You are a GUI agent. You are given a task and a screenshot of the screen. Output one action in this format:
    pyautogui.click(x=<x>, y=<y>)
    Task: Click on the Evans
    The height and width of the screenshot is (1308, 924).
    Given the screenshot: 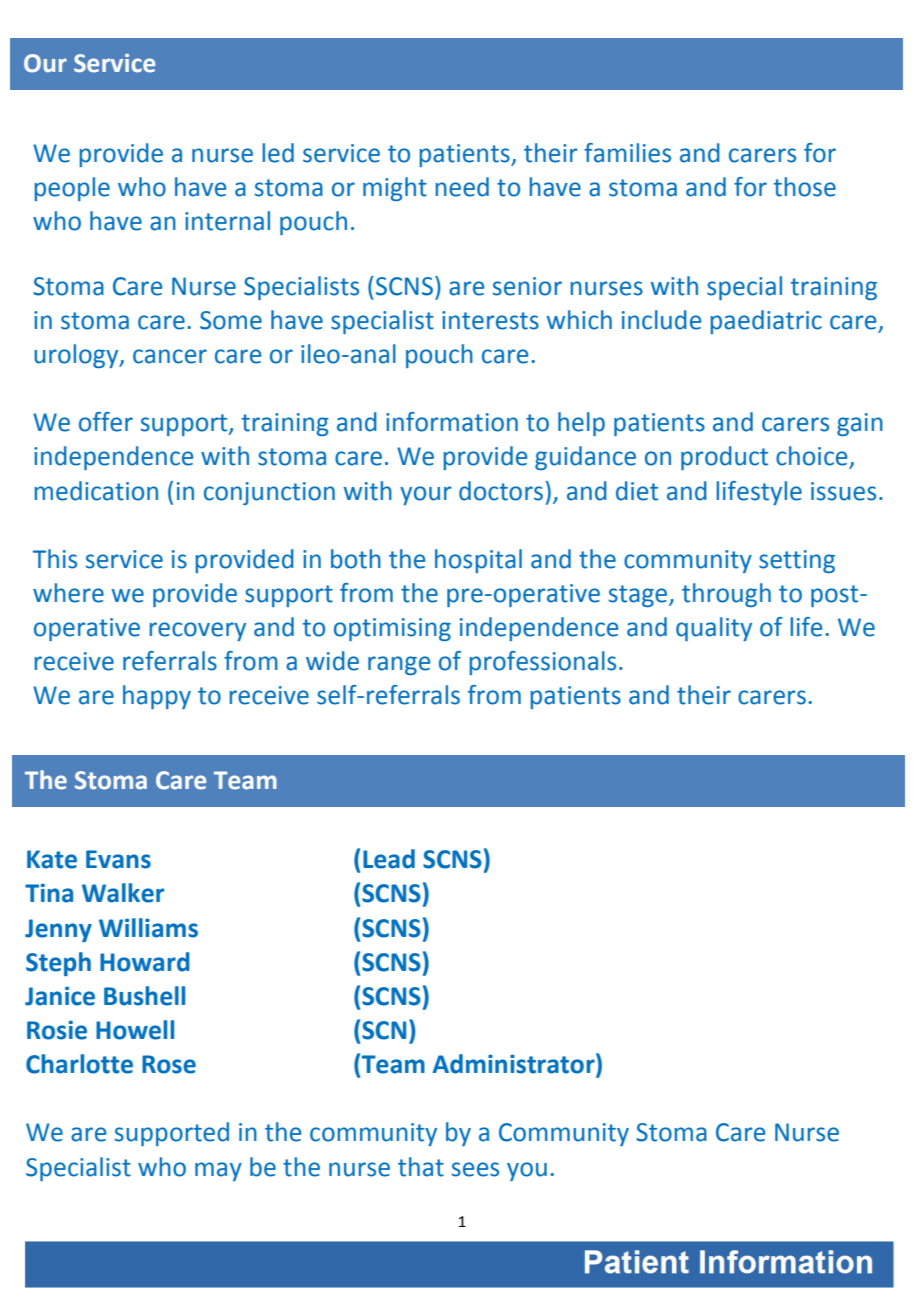 What is the action you would take?
    pyautogui.click(x=118, y=859)
